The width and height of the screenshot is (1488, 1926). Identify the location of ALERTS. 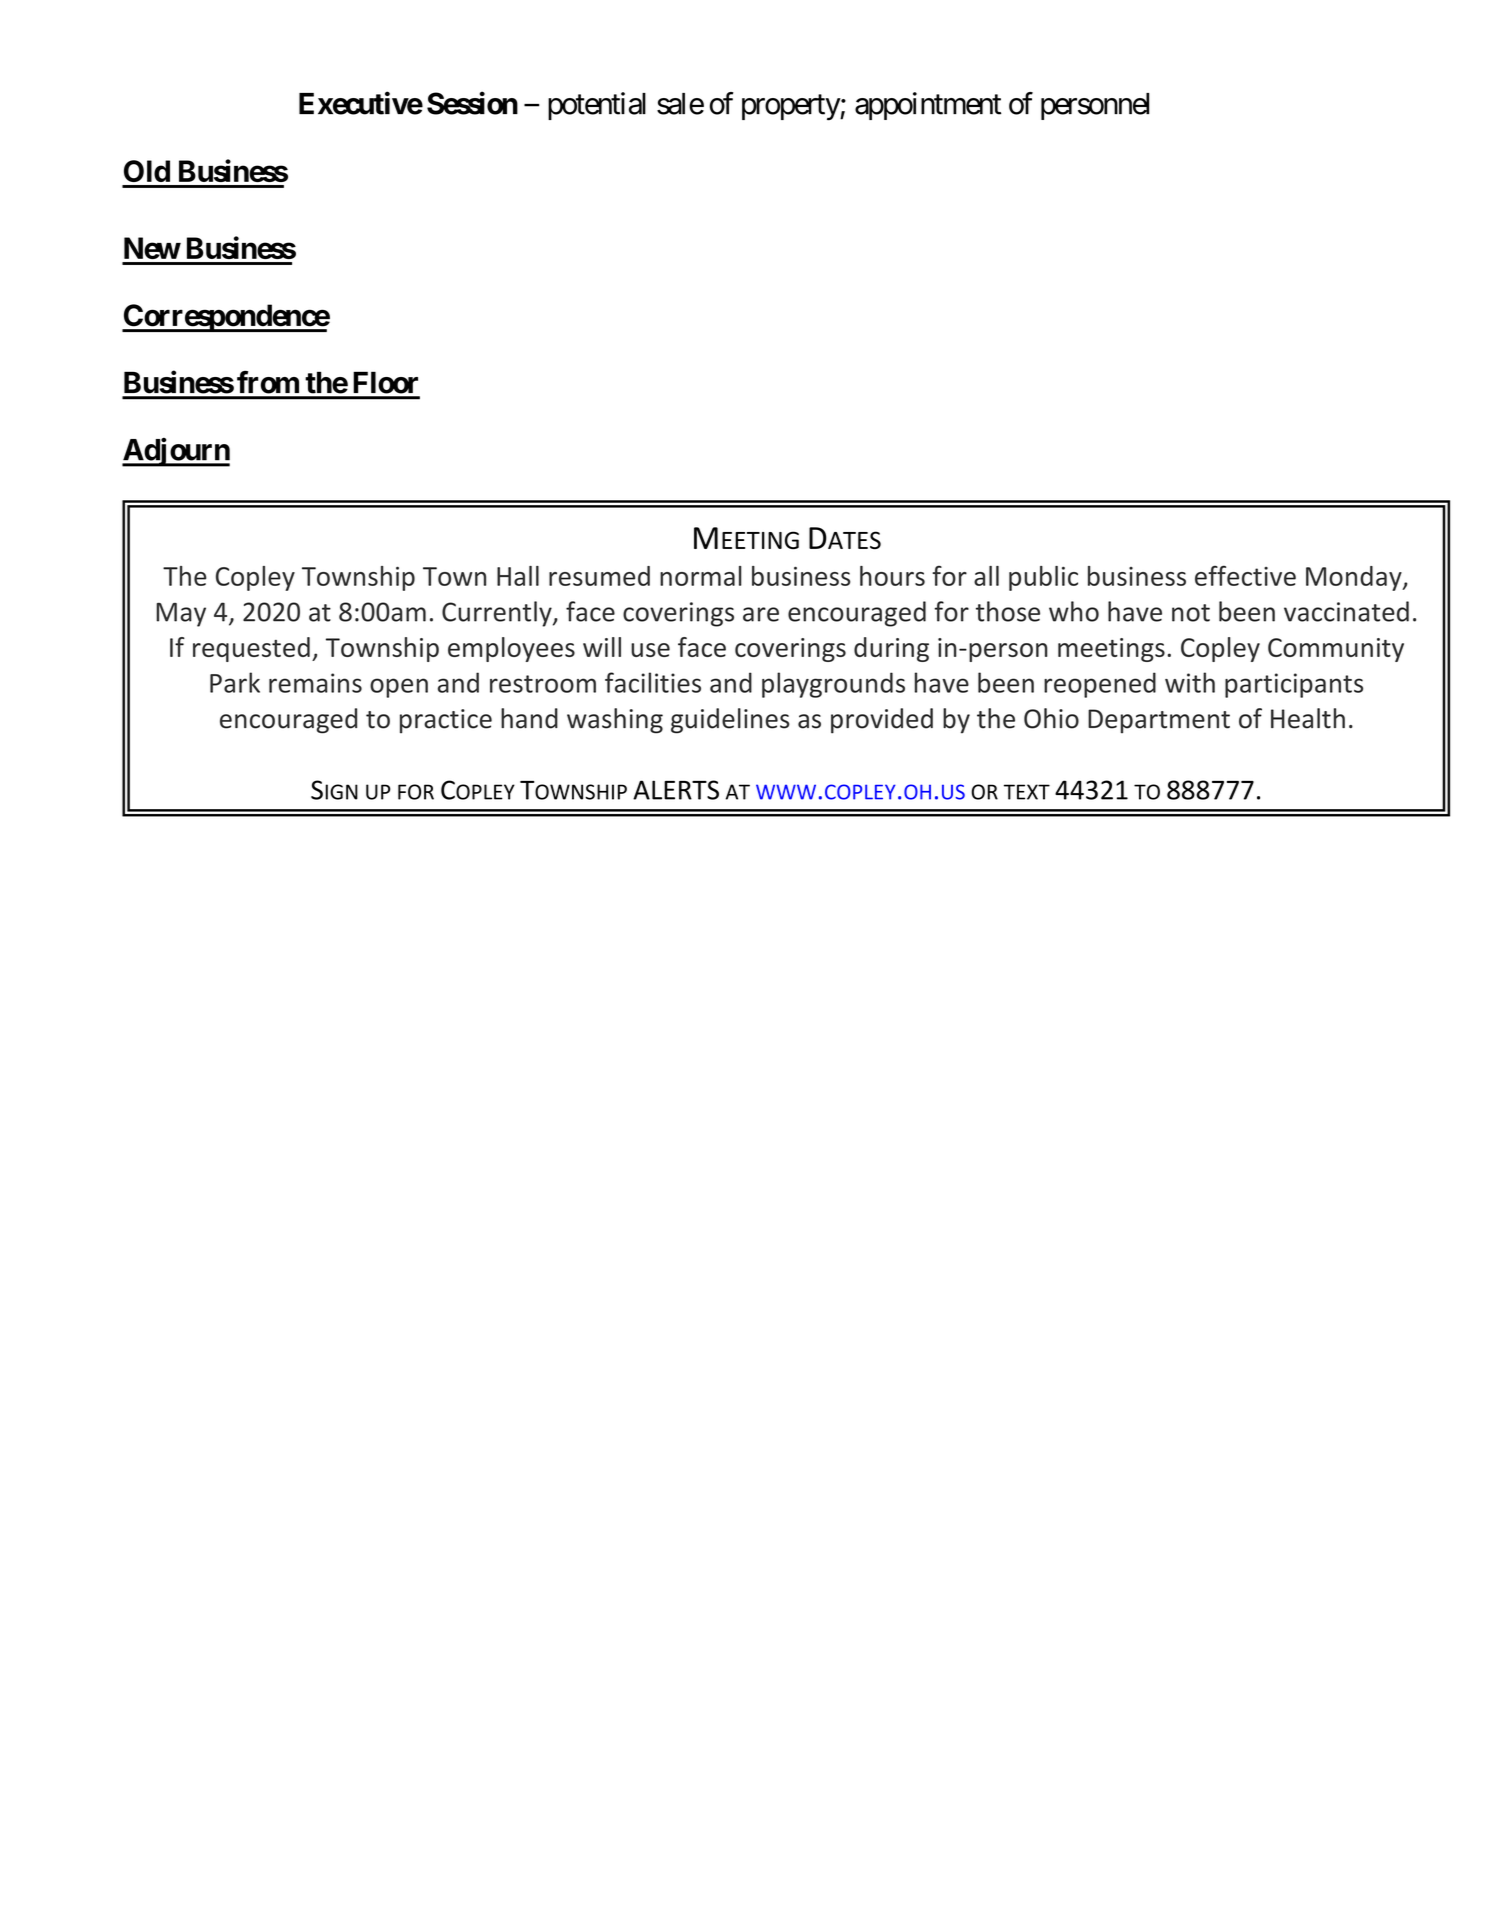
(676, 790).
